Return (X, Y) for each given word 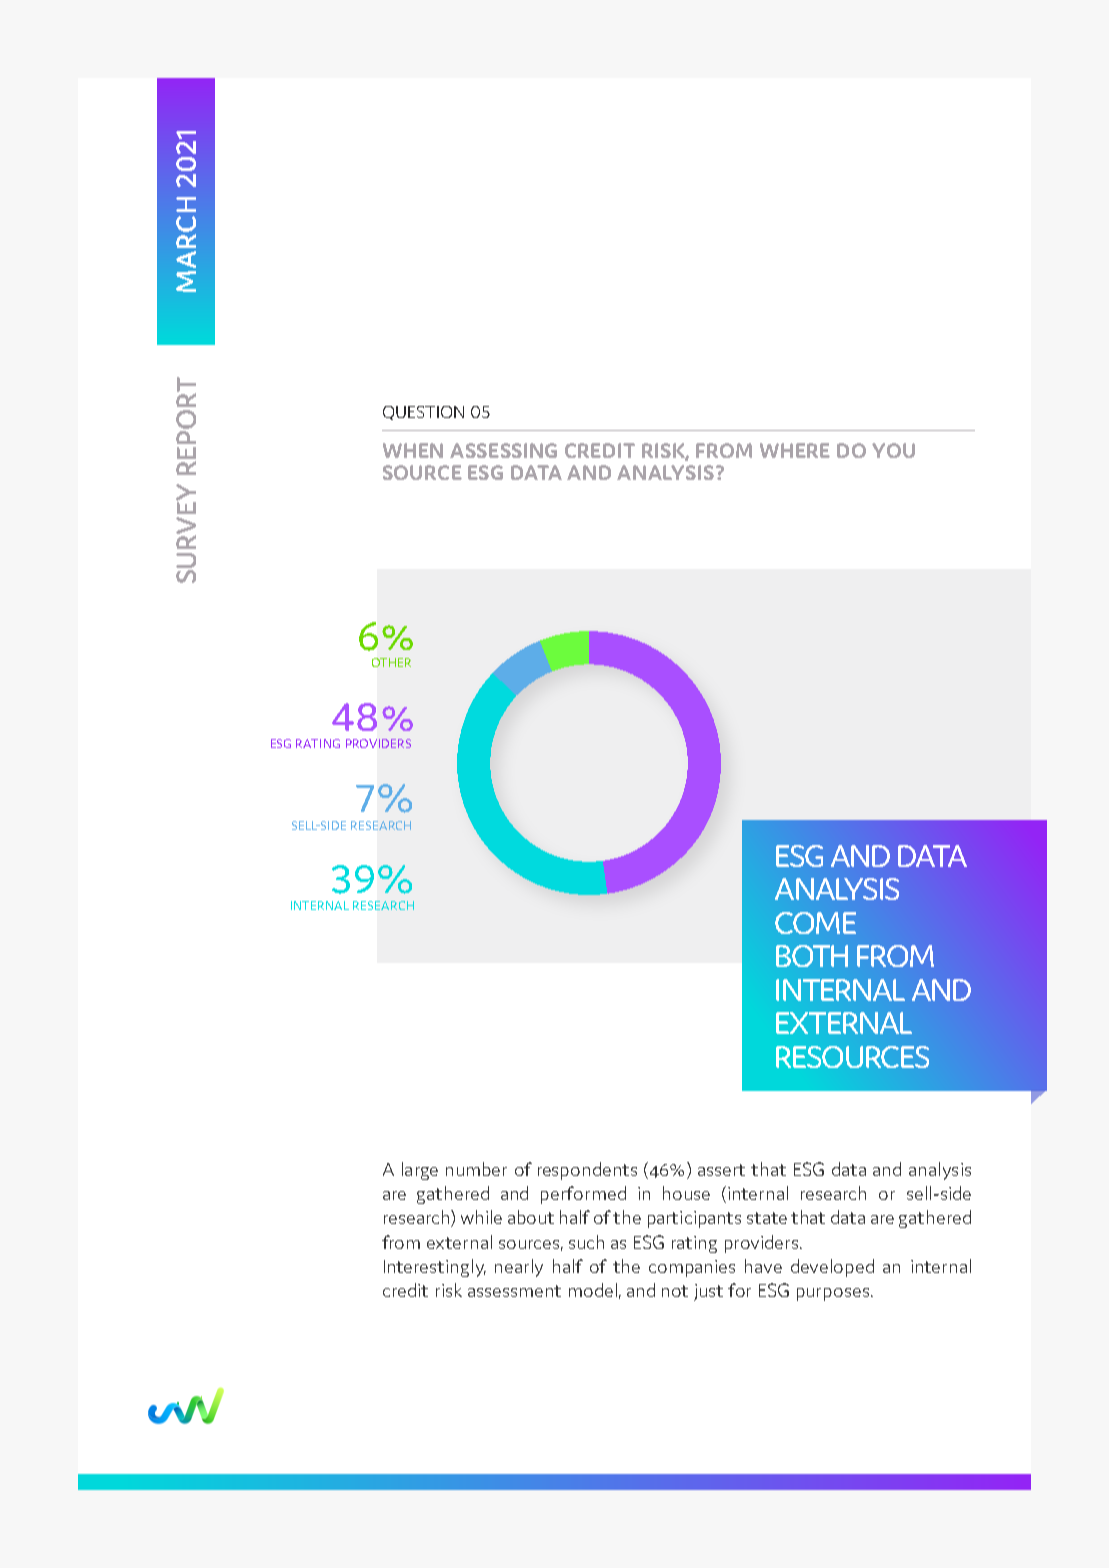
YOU (893, 450)
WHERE (795, 450)
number (476, 1169)
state (767, 1218)
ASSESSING (503, 450)
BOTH (812, 956)
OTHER (391, 662)
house (686, 1193)
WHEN (413, 450)
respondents (587, 1171)
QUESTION (423, 413)
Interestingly (435, 1268)
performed (583, 1195)
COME (815, 923)
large (420, 1171)
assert (721, 1170)
